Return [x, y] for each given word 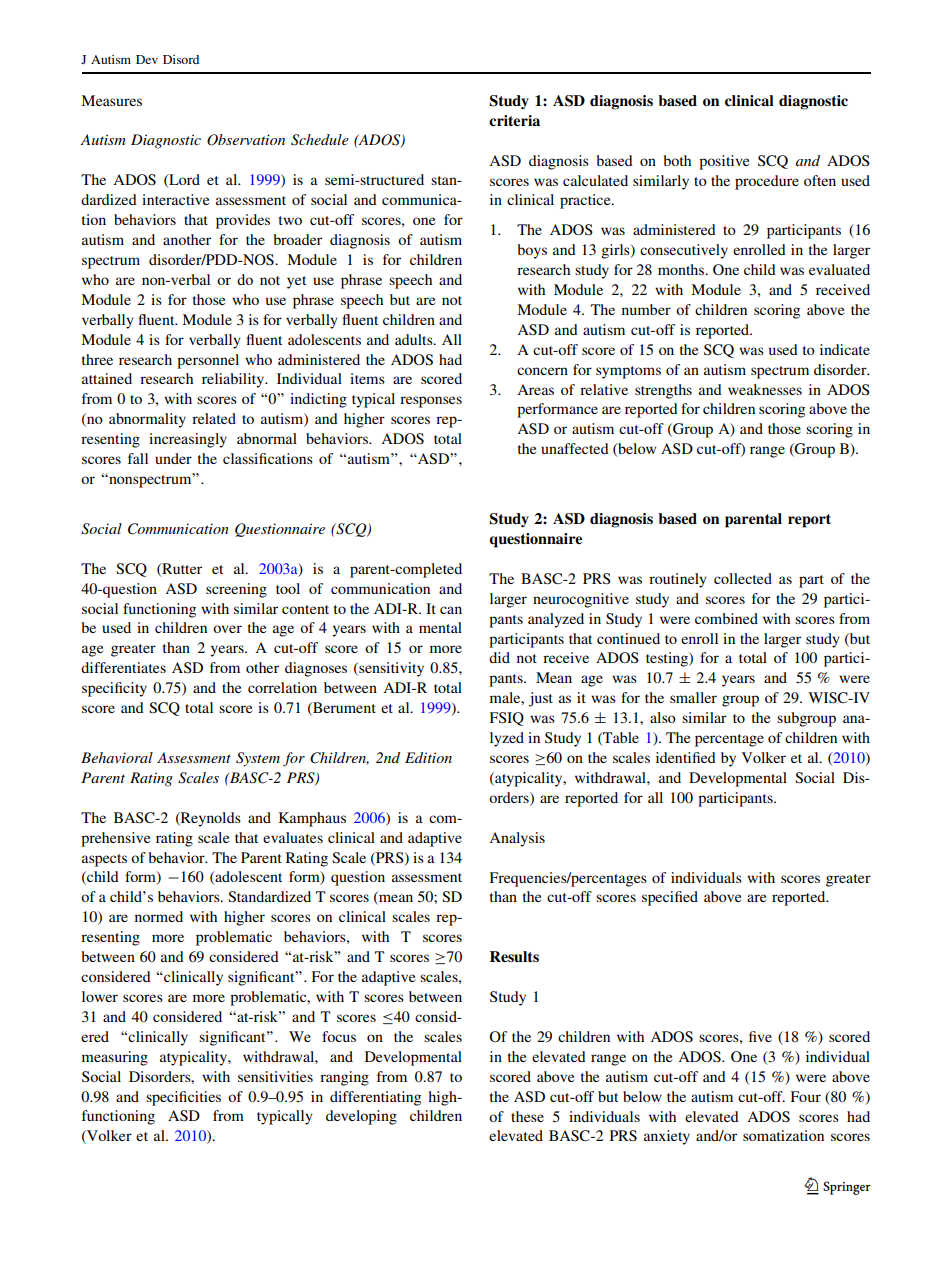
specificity [114, 689]
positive [724, 162]
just [541, 699]
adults [415, 339]
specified [670, 898]
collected [743, 578]
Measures [111, 100]
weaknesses [765, 389]
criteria [514, 120]
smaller [693, 697]
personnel [208, 361]
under [173, 458]
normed [159, 916]
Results [514, 956]
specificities [183, 1098]
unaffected [575, 448]
